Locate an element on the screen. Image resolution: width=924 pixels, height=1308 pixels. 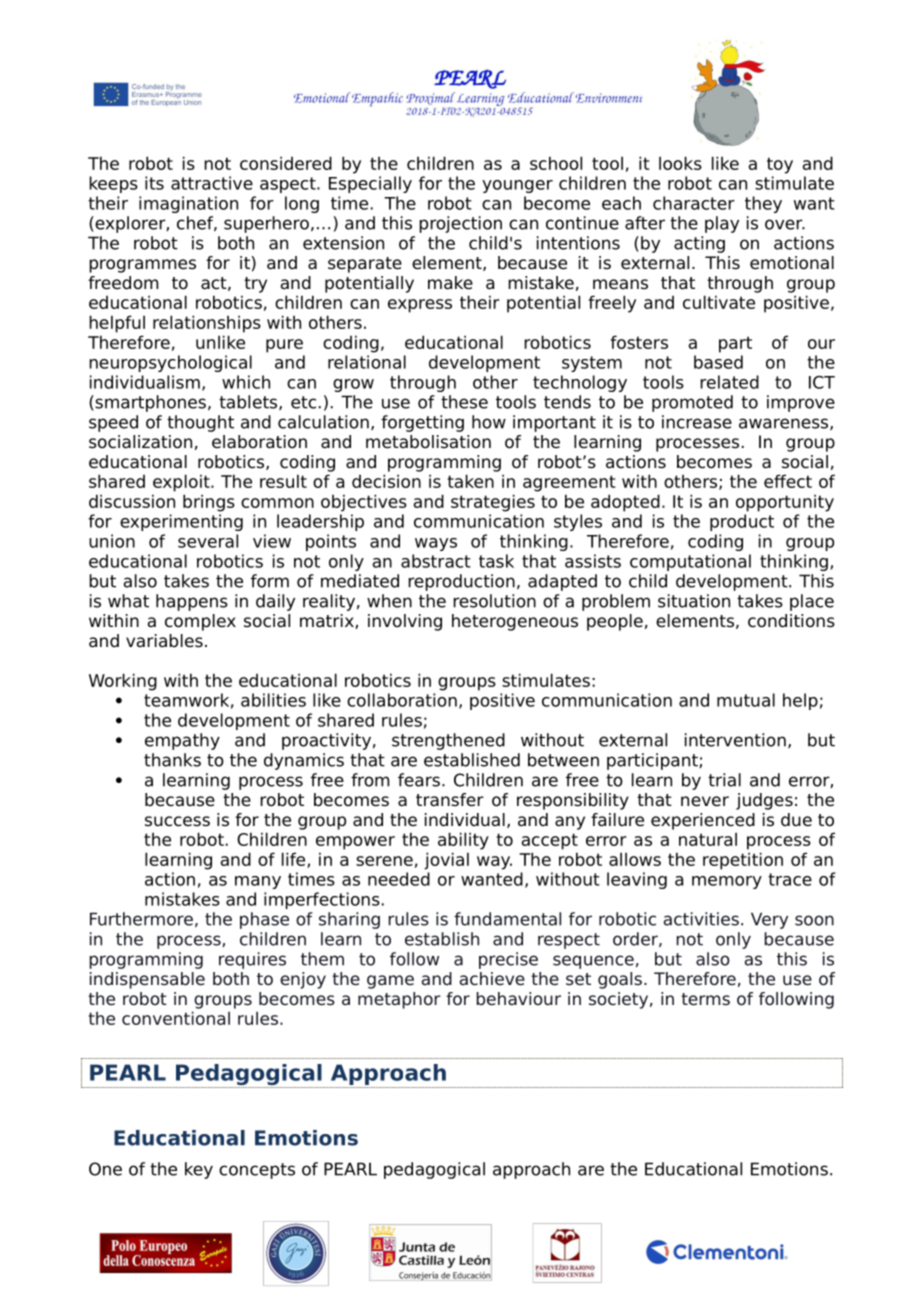
Furthermore is located at coordinates (141, 919).
